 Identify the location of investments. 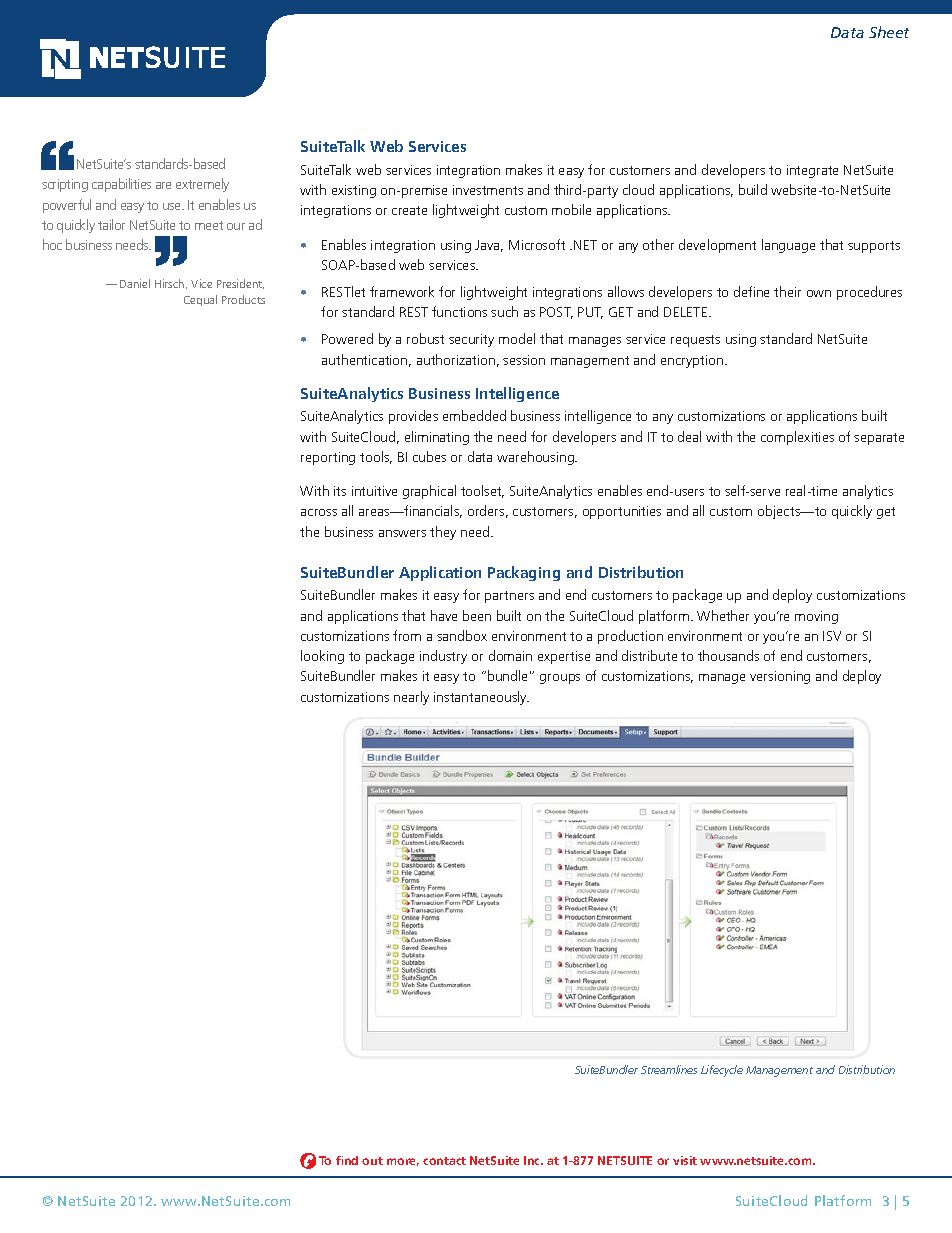
(488, 190).
